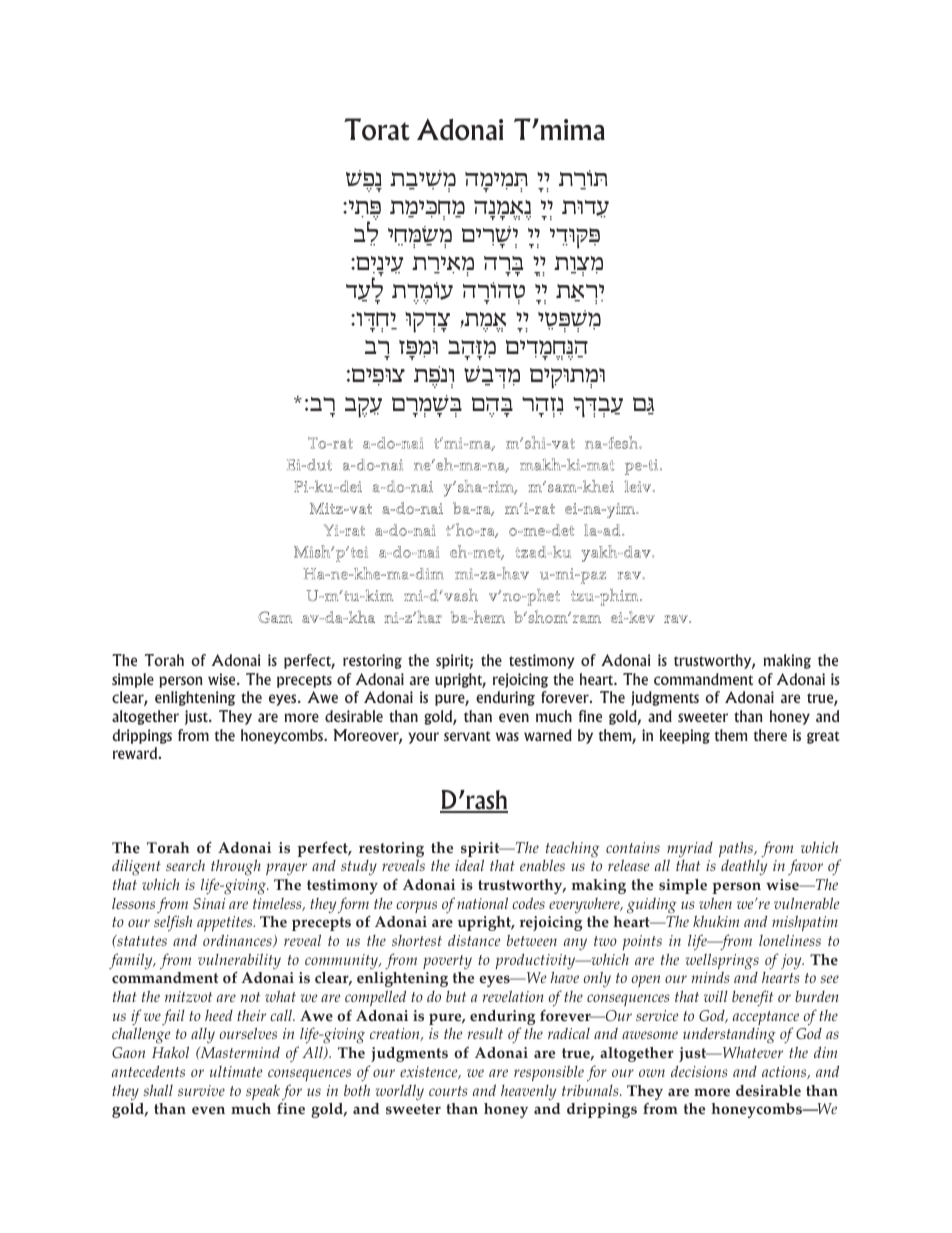  What do you see at coordinates (467, 736) in the document?
I see `servant` at bounding box center [467, 736].
